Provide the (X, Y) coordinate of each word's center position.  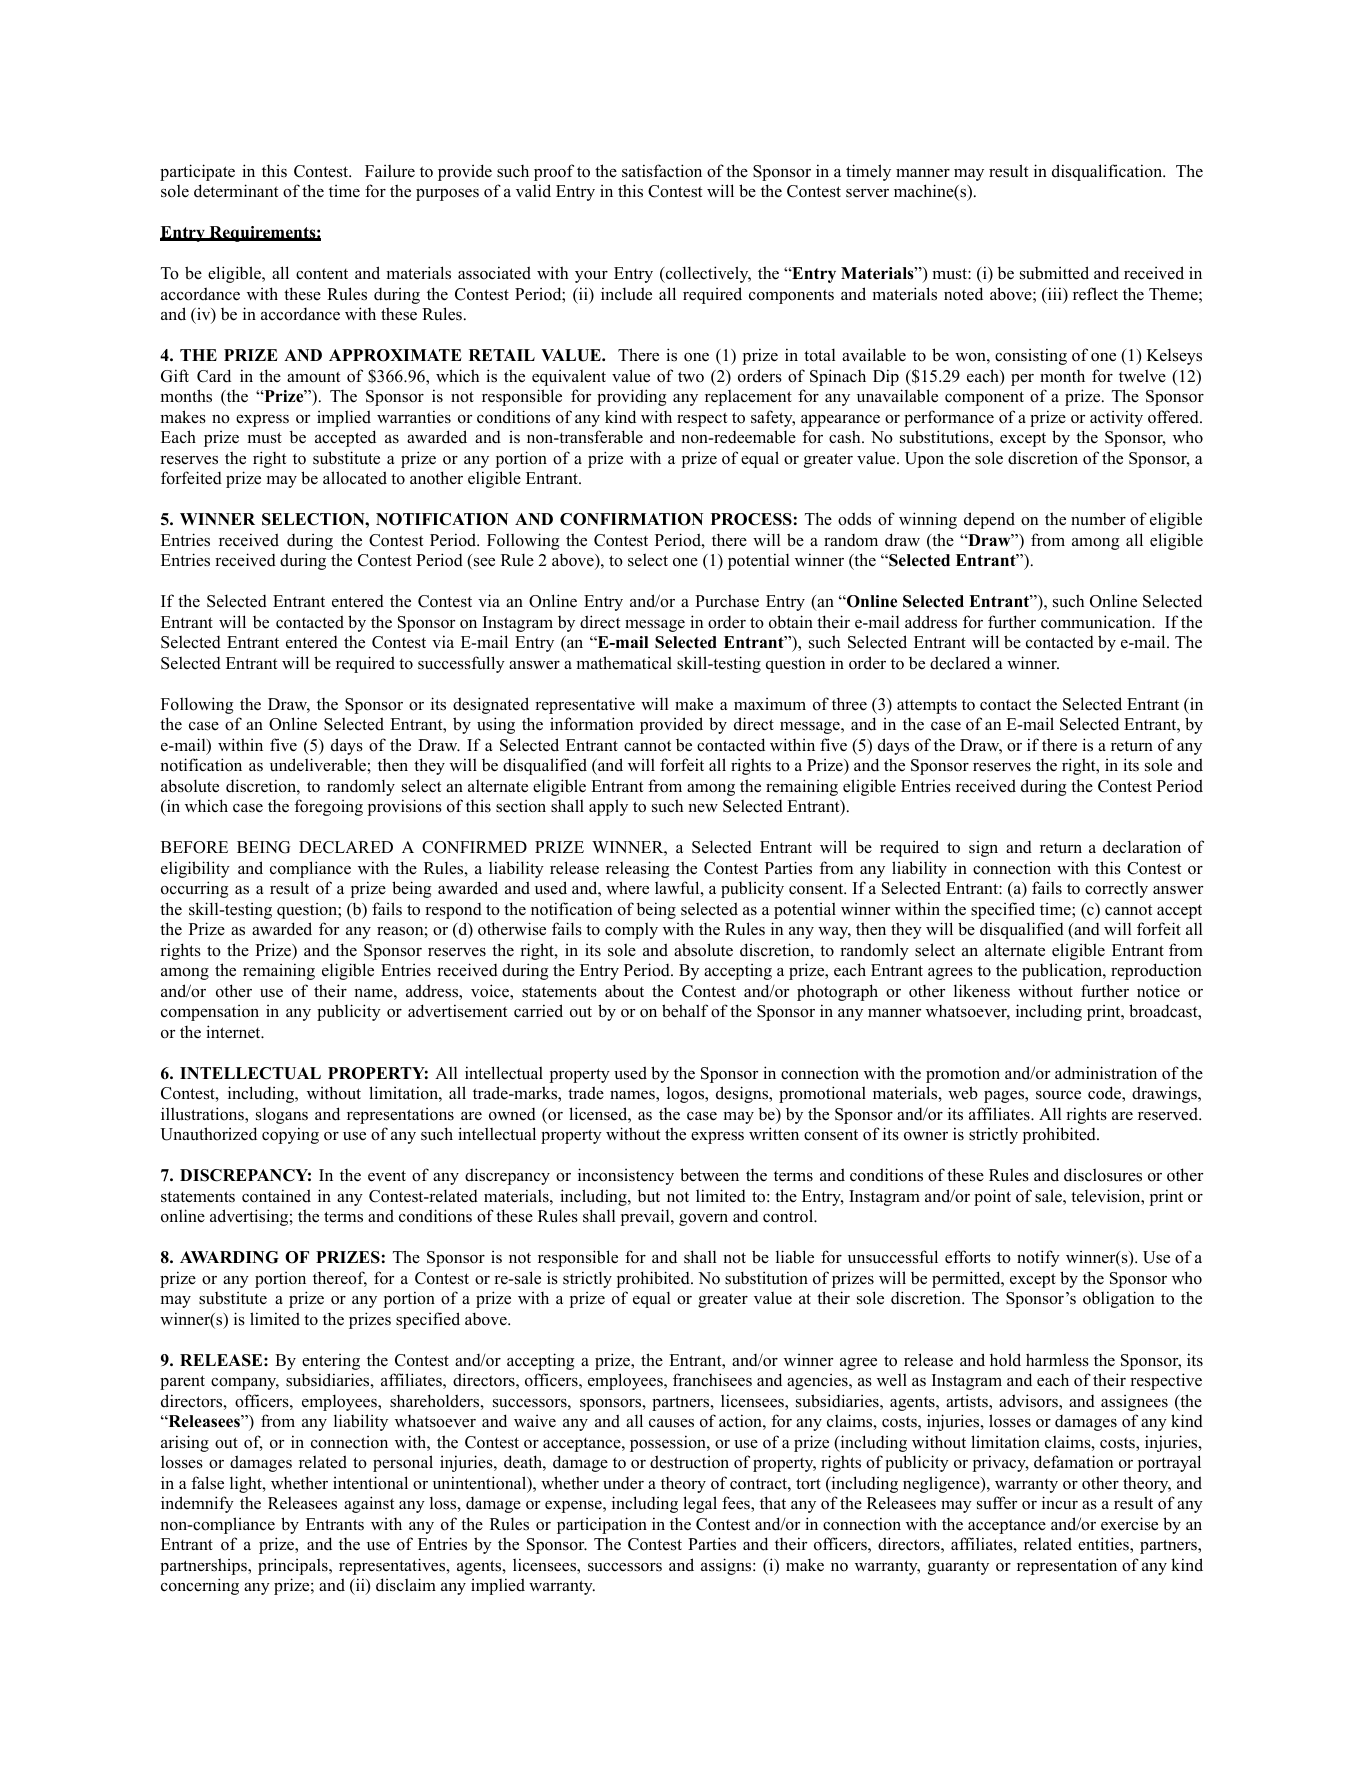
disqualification (1108, 172)
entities (1104, 1545)
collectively (707, 274)
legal (700, 1504)
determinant (236, 191)
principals (294, 1566)
